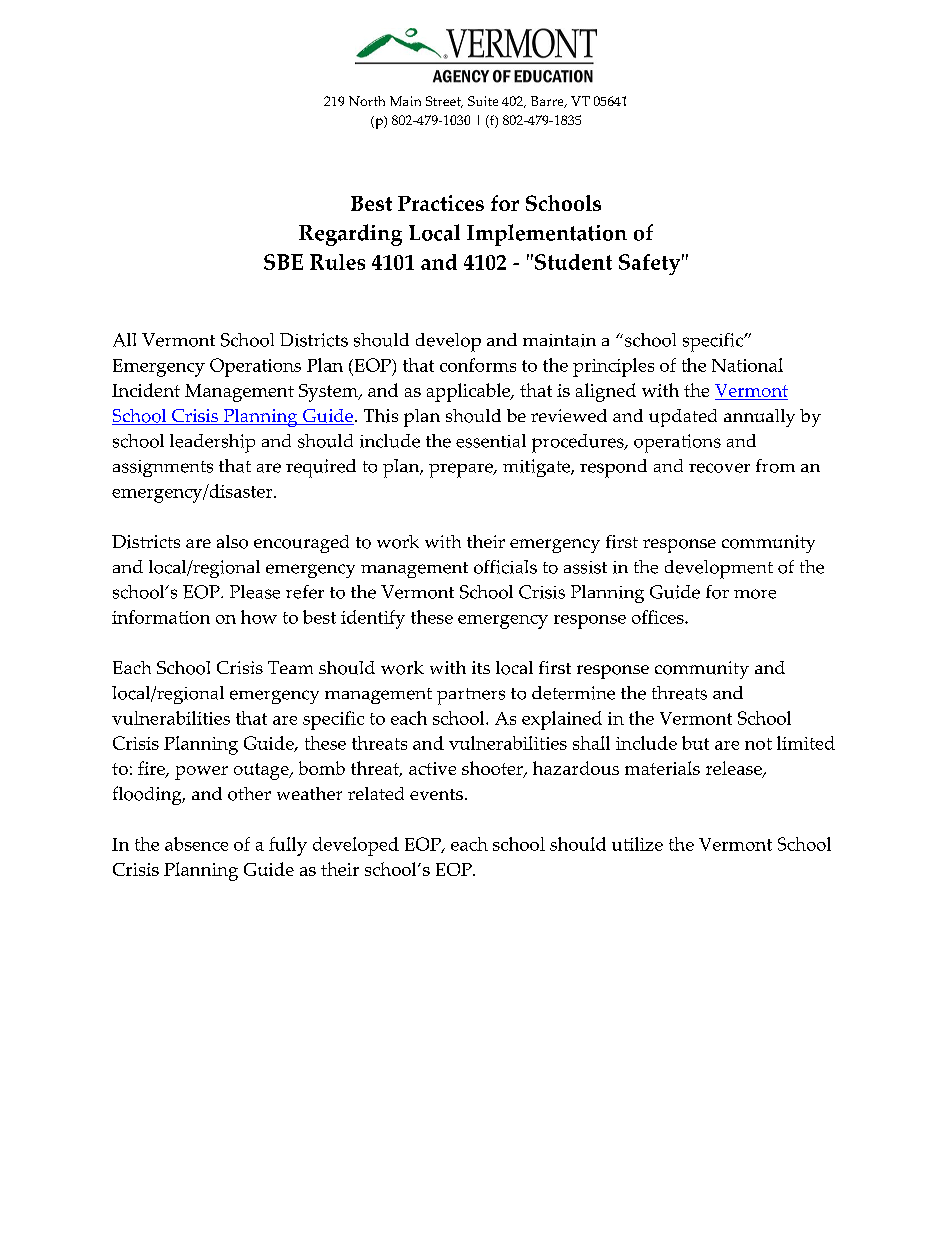  I want to click on North, so click(367, 101).
